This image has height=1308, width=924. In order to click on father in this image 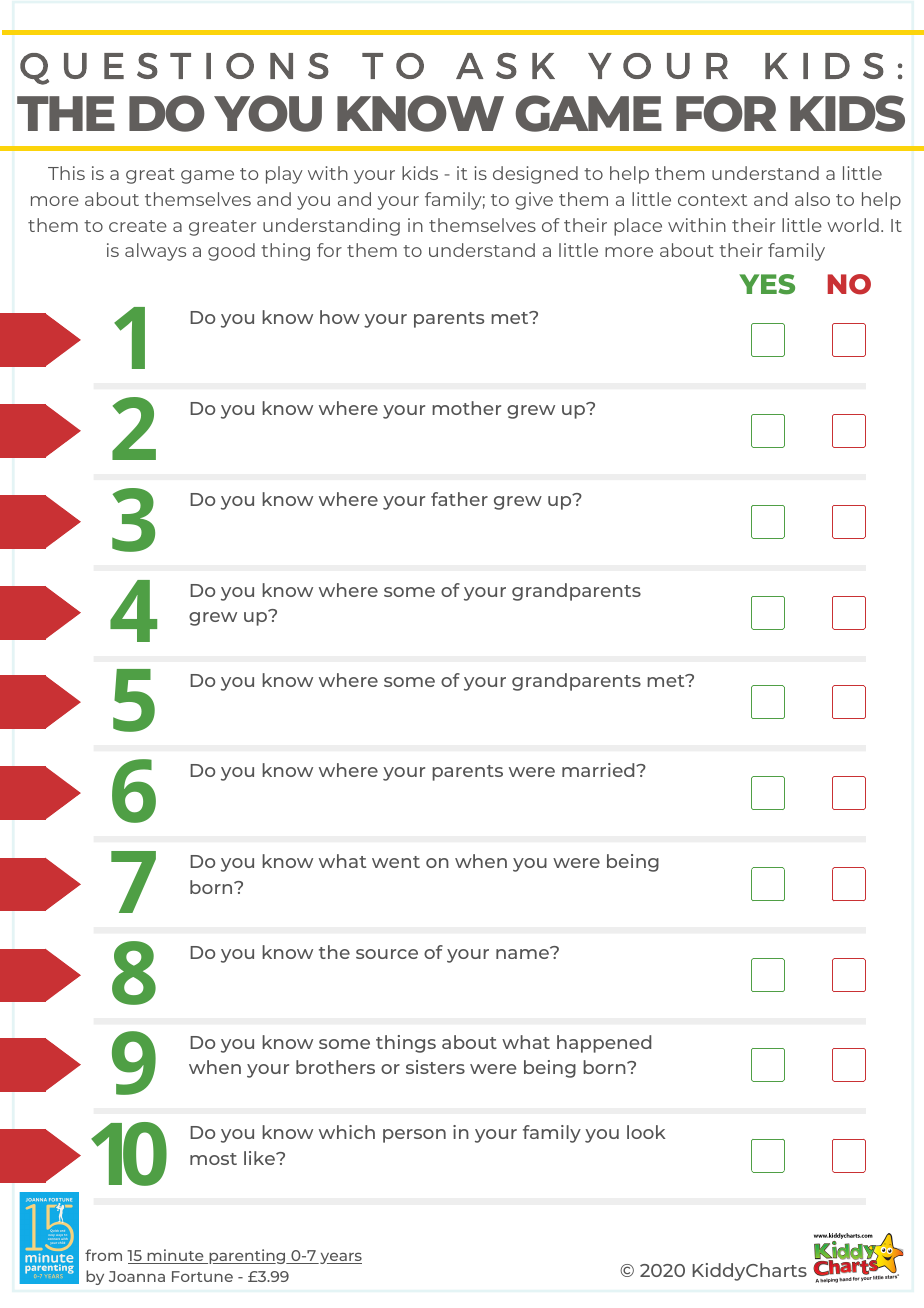, I will do `click(459, 499)`.
